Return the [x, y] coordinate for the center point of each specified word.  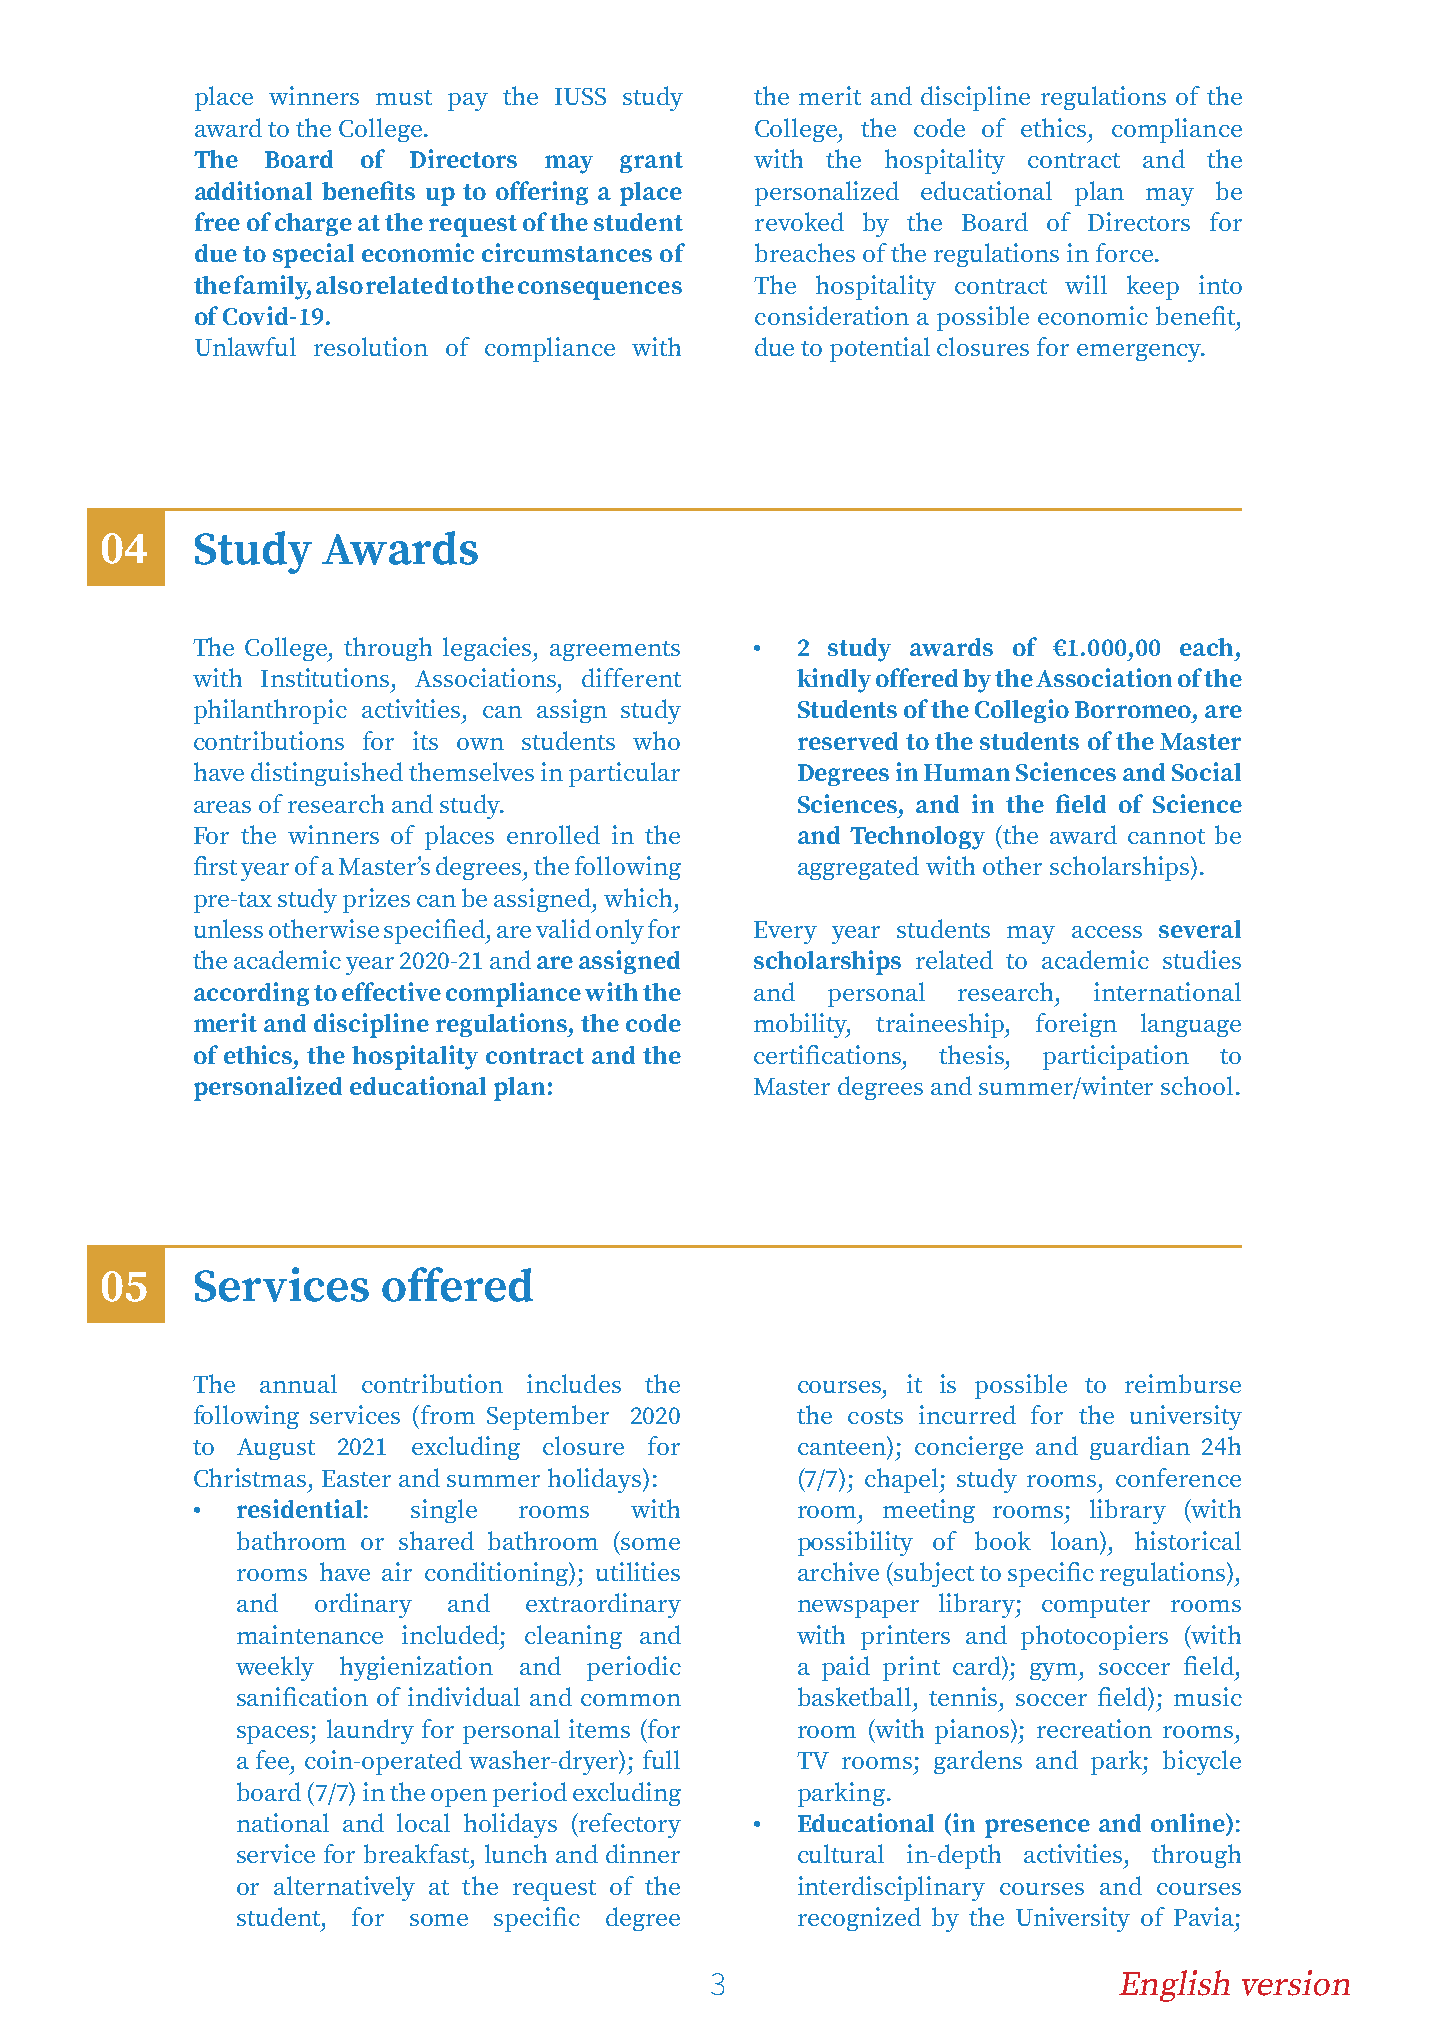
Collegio [1022, 711]
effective [391, 991]
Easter [356, 1478]
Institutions [327, 677]
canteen [843, 1446]
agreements [615, 651]
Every [785, 932]
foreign [1076, 1025]
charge [313, 224]
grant [651, 162]
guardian [1140, 1448]
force [1124, 252]
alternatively [344, 1888]
